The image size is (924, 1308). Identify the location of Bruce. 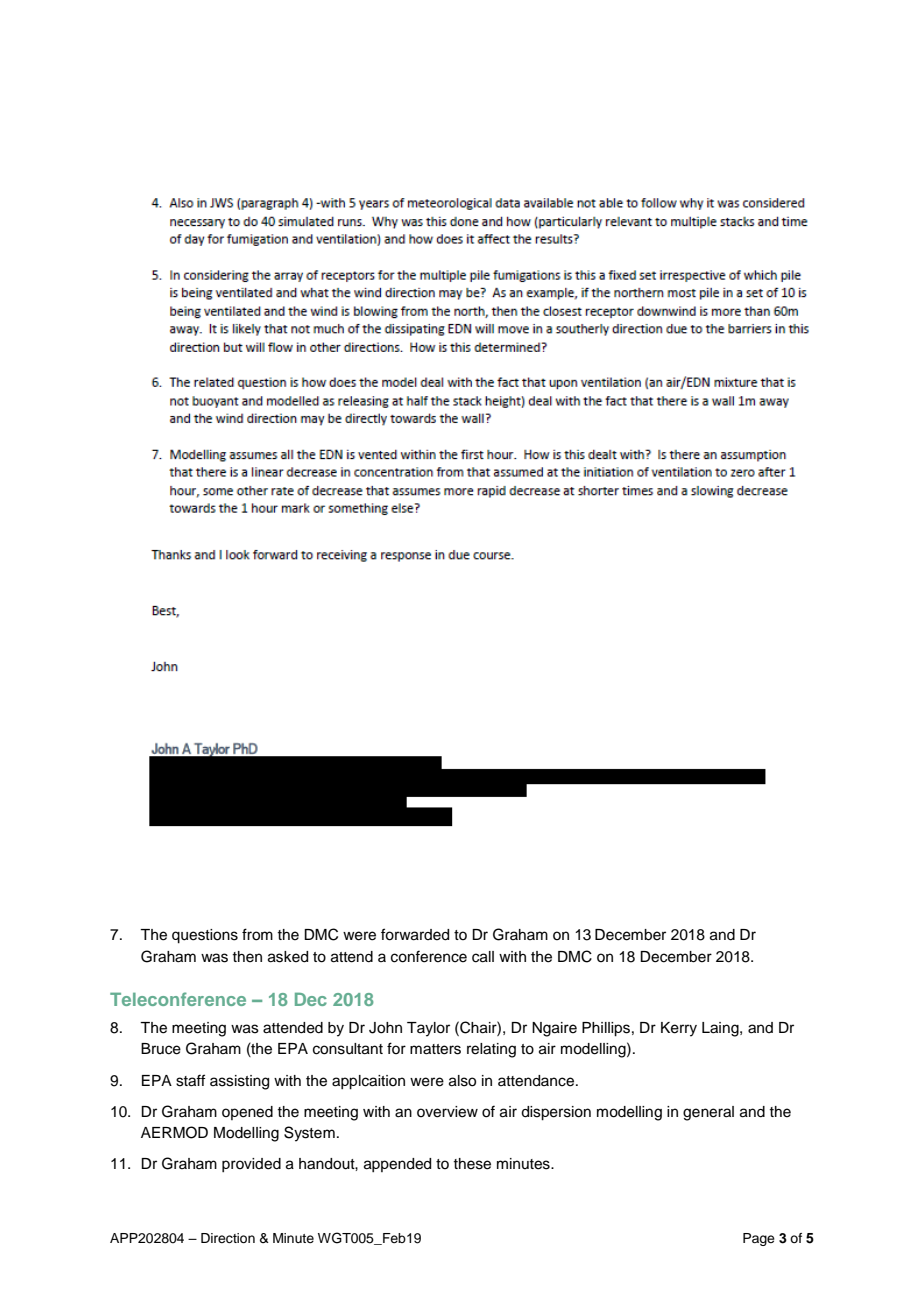
(161, 1049).
